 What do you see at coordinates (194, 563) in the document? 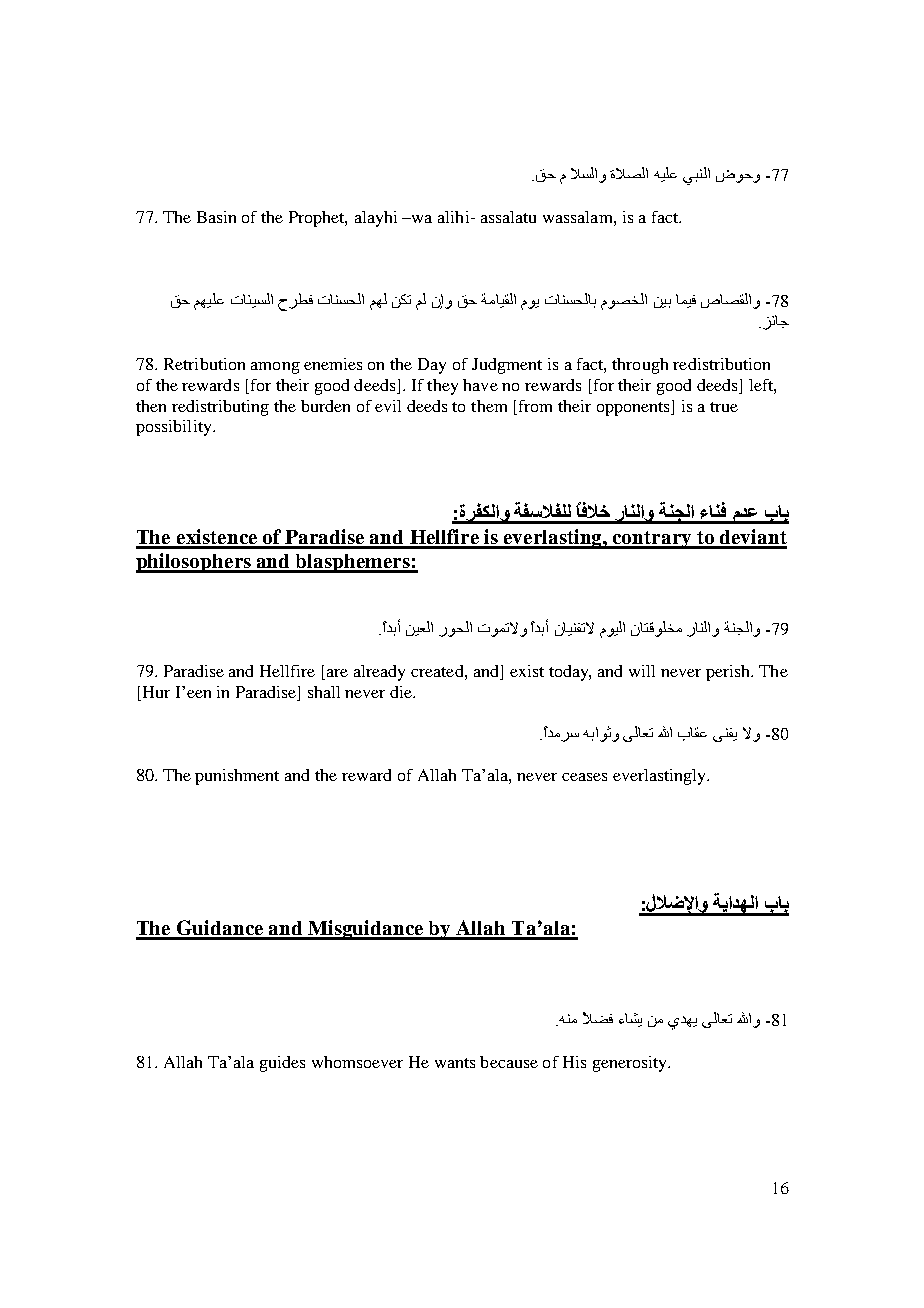
I see `philosophers` at bounding box center [194, 563].
